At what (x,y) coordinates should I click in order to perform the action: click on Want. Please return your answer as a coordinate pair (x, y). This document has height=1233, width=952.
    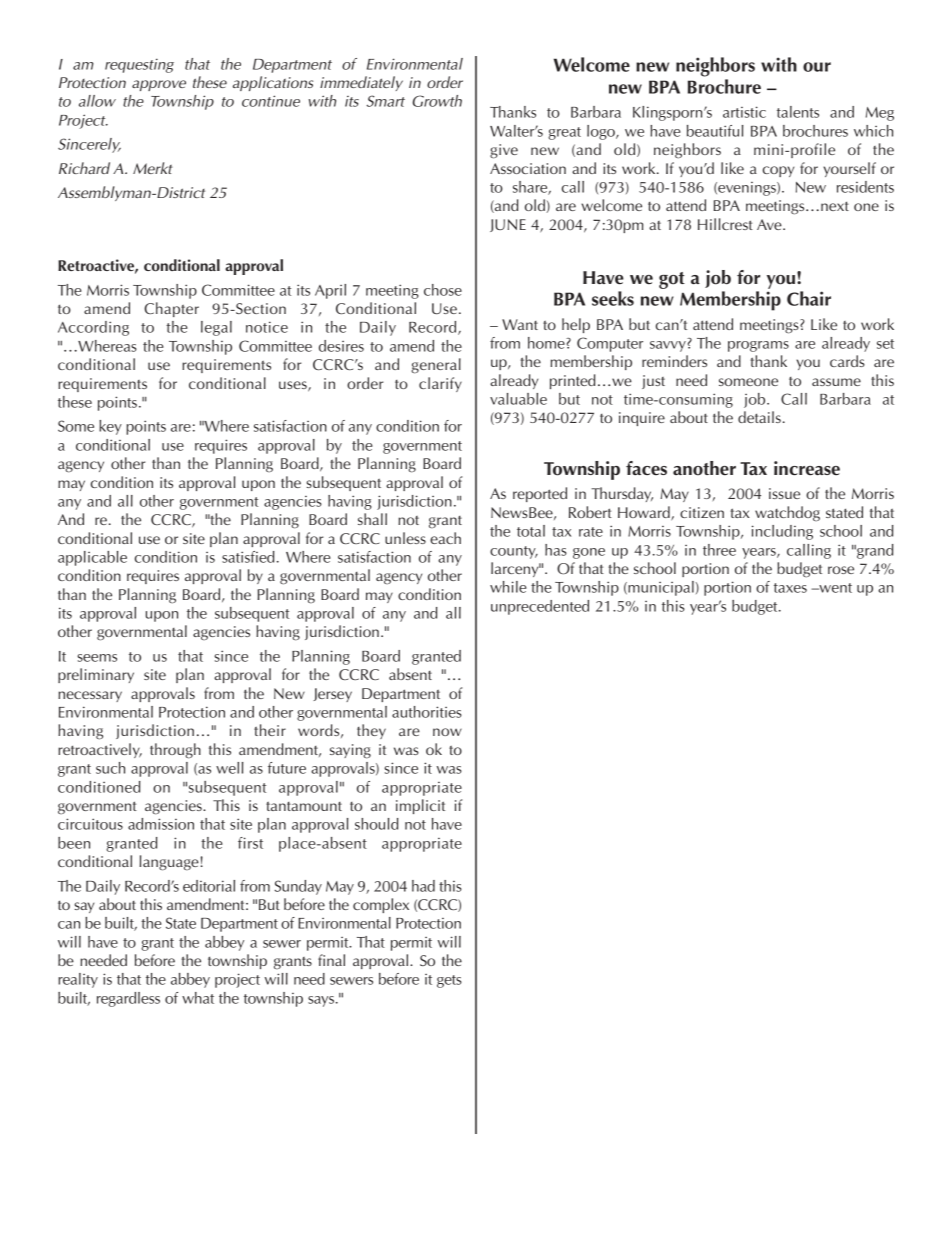
    Looking at the image, I should click on (520, 324).
